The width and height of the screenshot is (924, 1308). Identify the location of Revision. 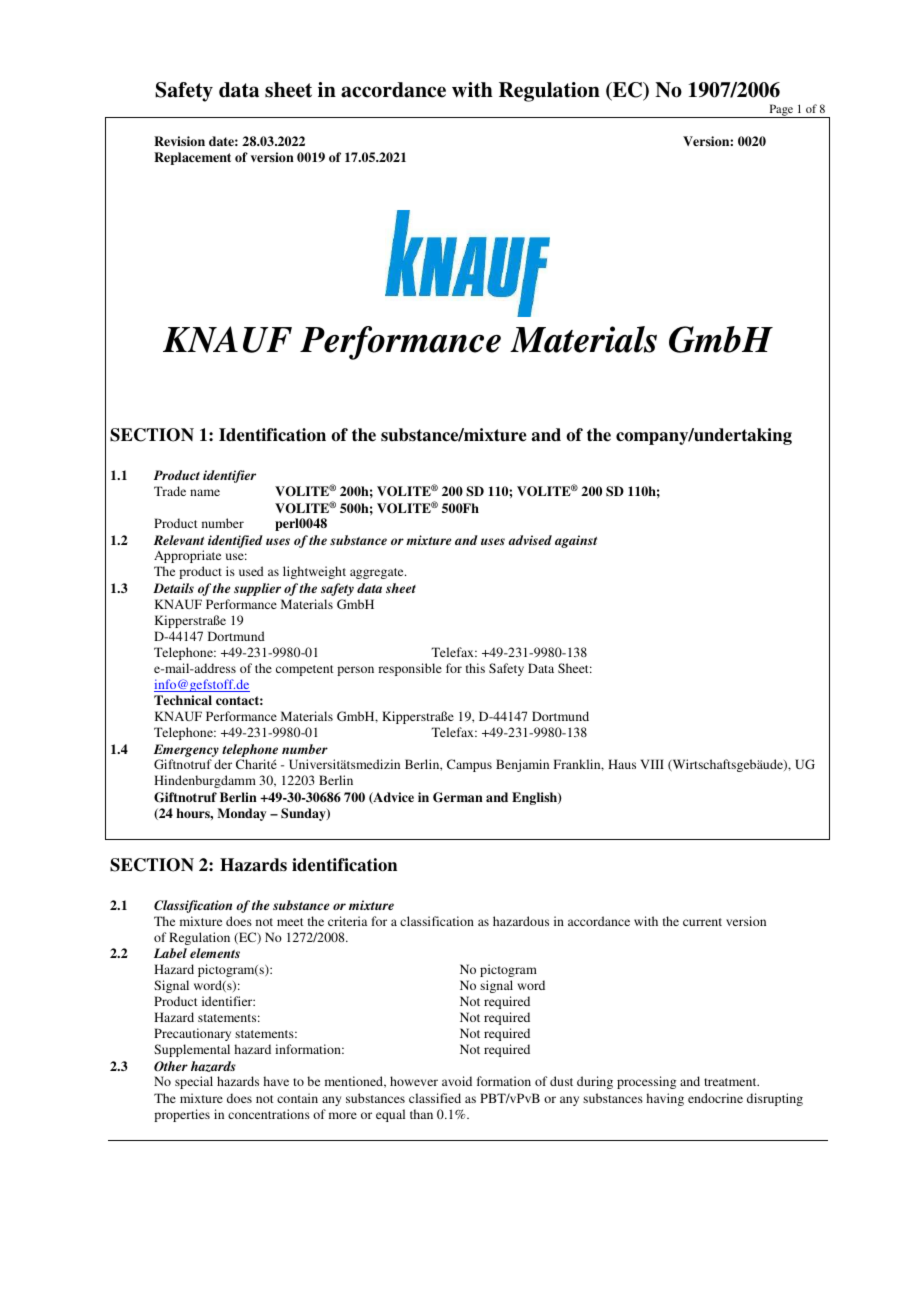
(179, 141).
